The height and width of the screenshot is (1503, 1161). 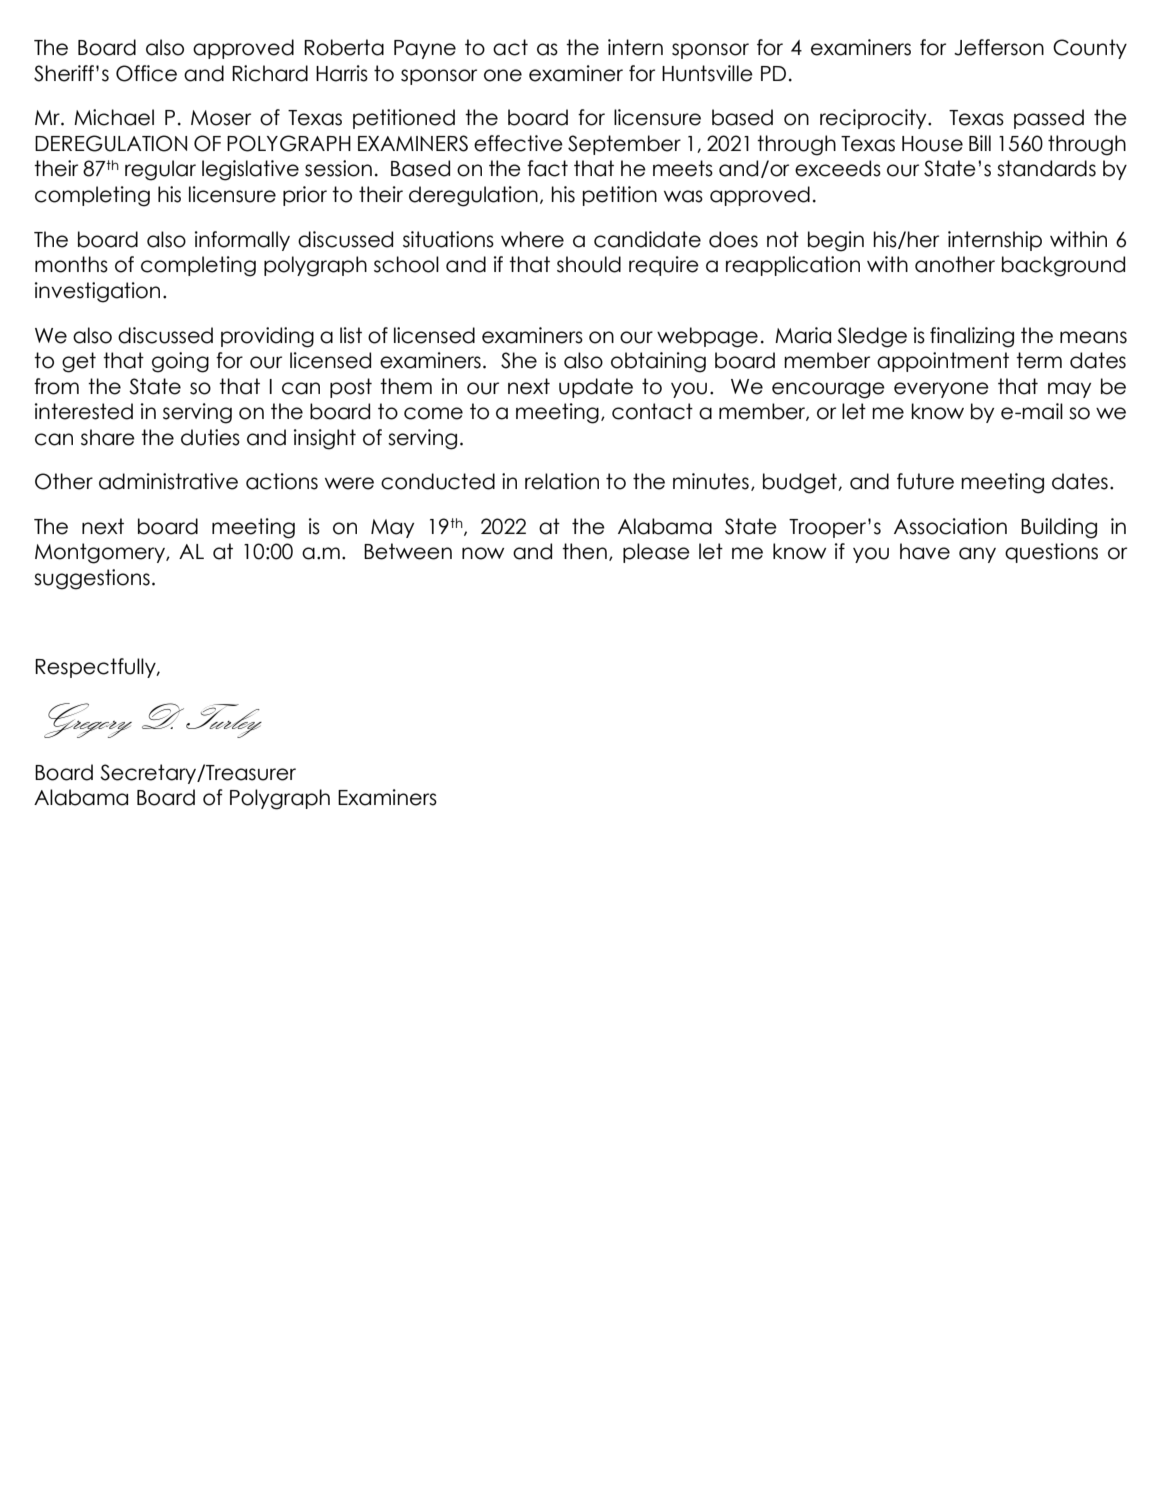 I want to click on informally, so click(x=242, y=241).
